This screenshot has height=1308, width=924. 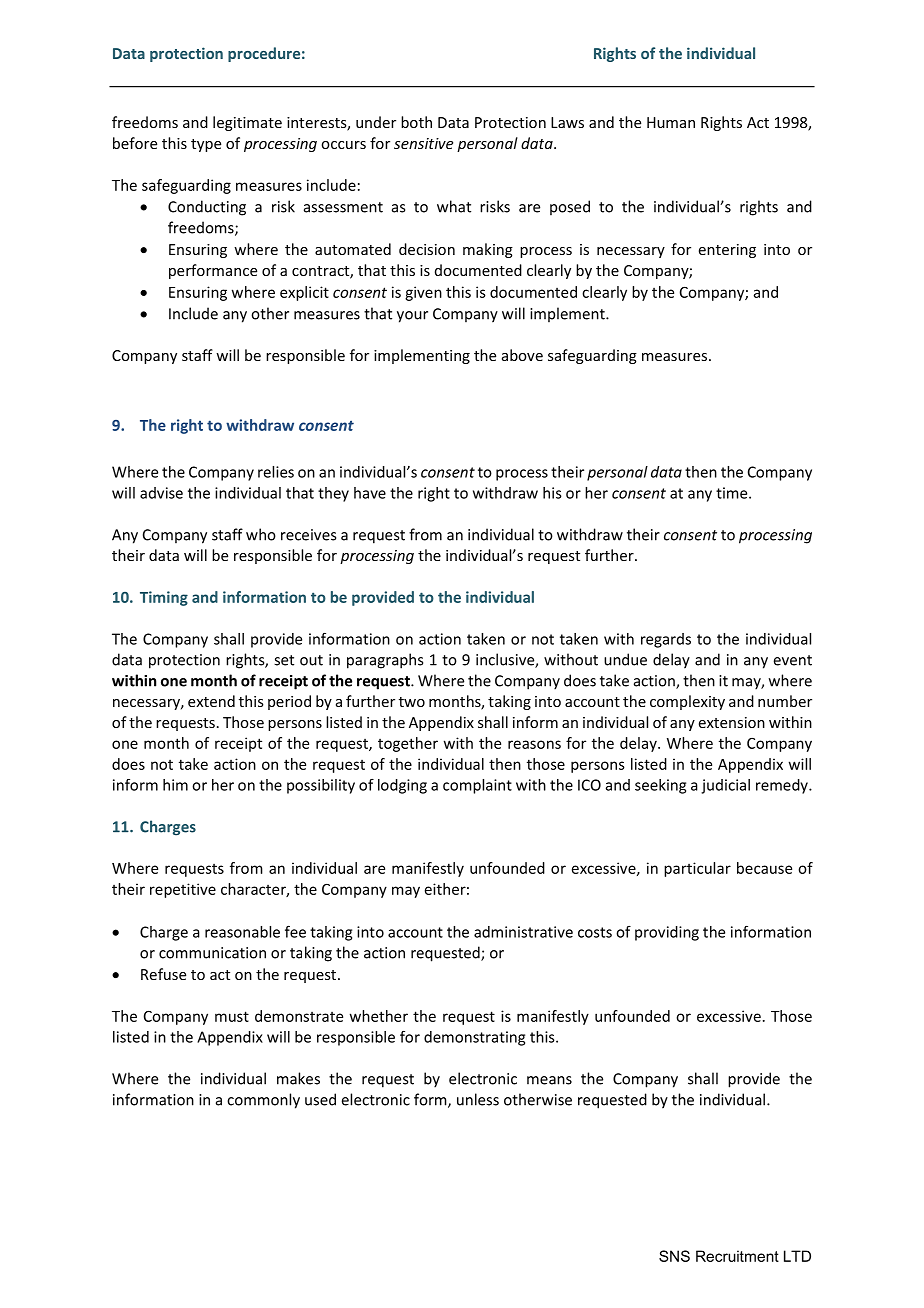 What do you see at coordinates (423, 143) in the screenshot?
I see `sensitive` at bounding box center [423, 143].
